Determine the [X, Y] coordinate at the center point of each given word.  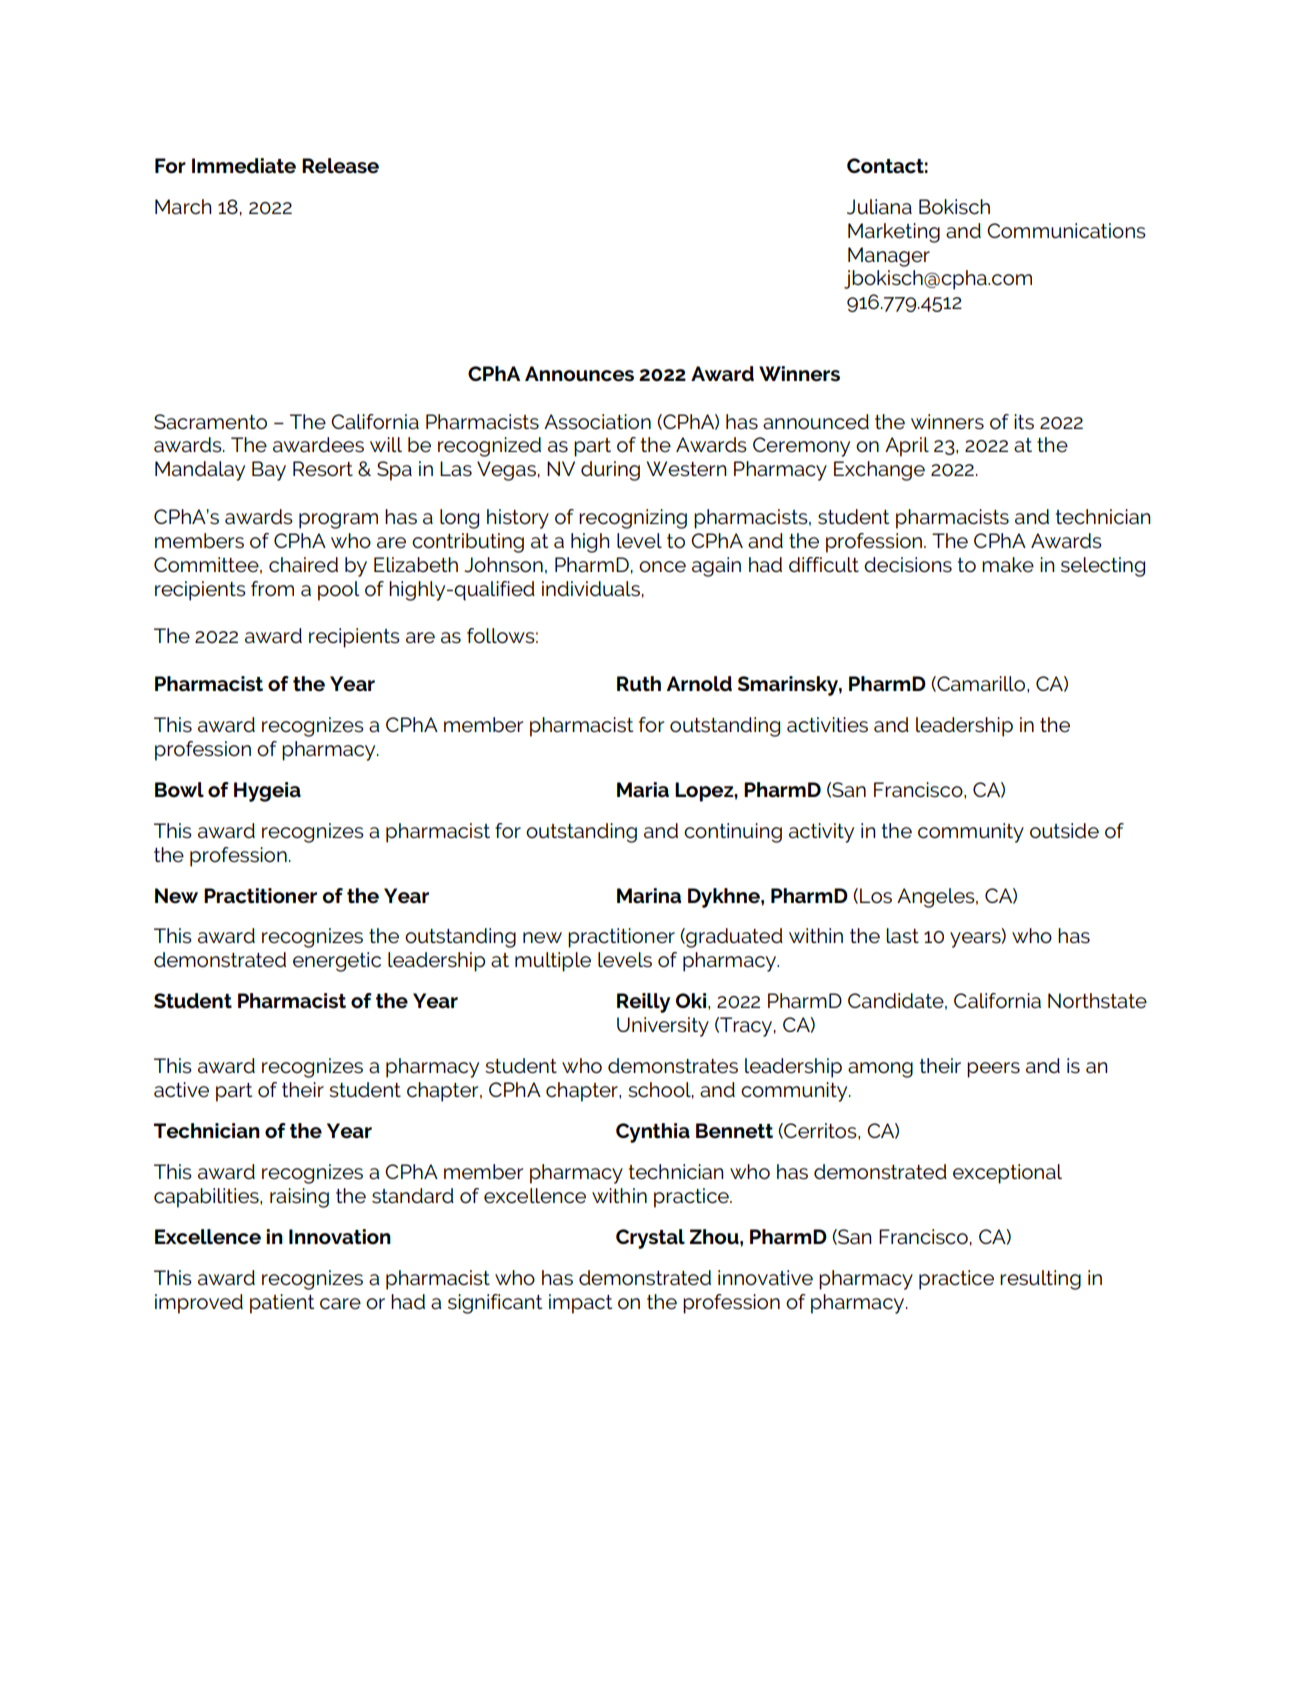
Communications [1066, 231]
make [1008, 565]
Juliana [879, 207]
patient [282, 1304]
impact [580, 1304]
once [662, 567]
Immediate [244, 166]
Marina [649, 895]
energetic [337, 962]
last [902, 936]
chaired [303, 565]
